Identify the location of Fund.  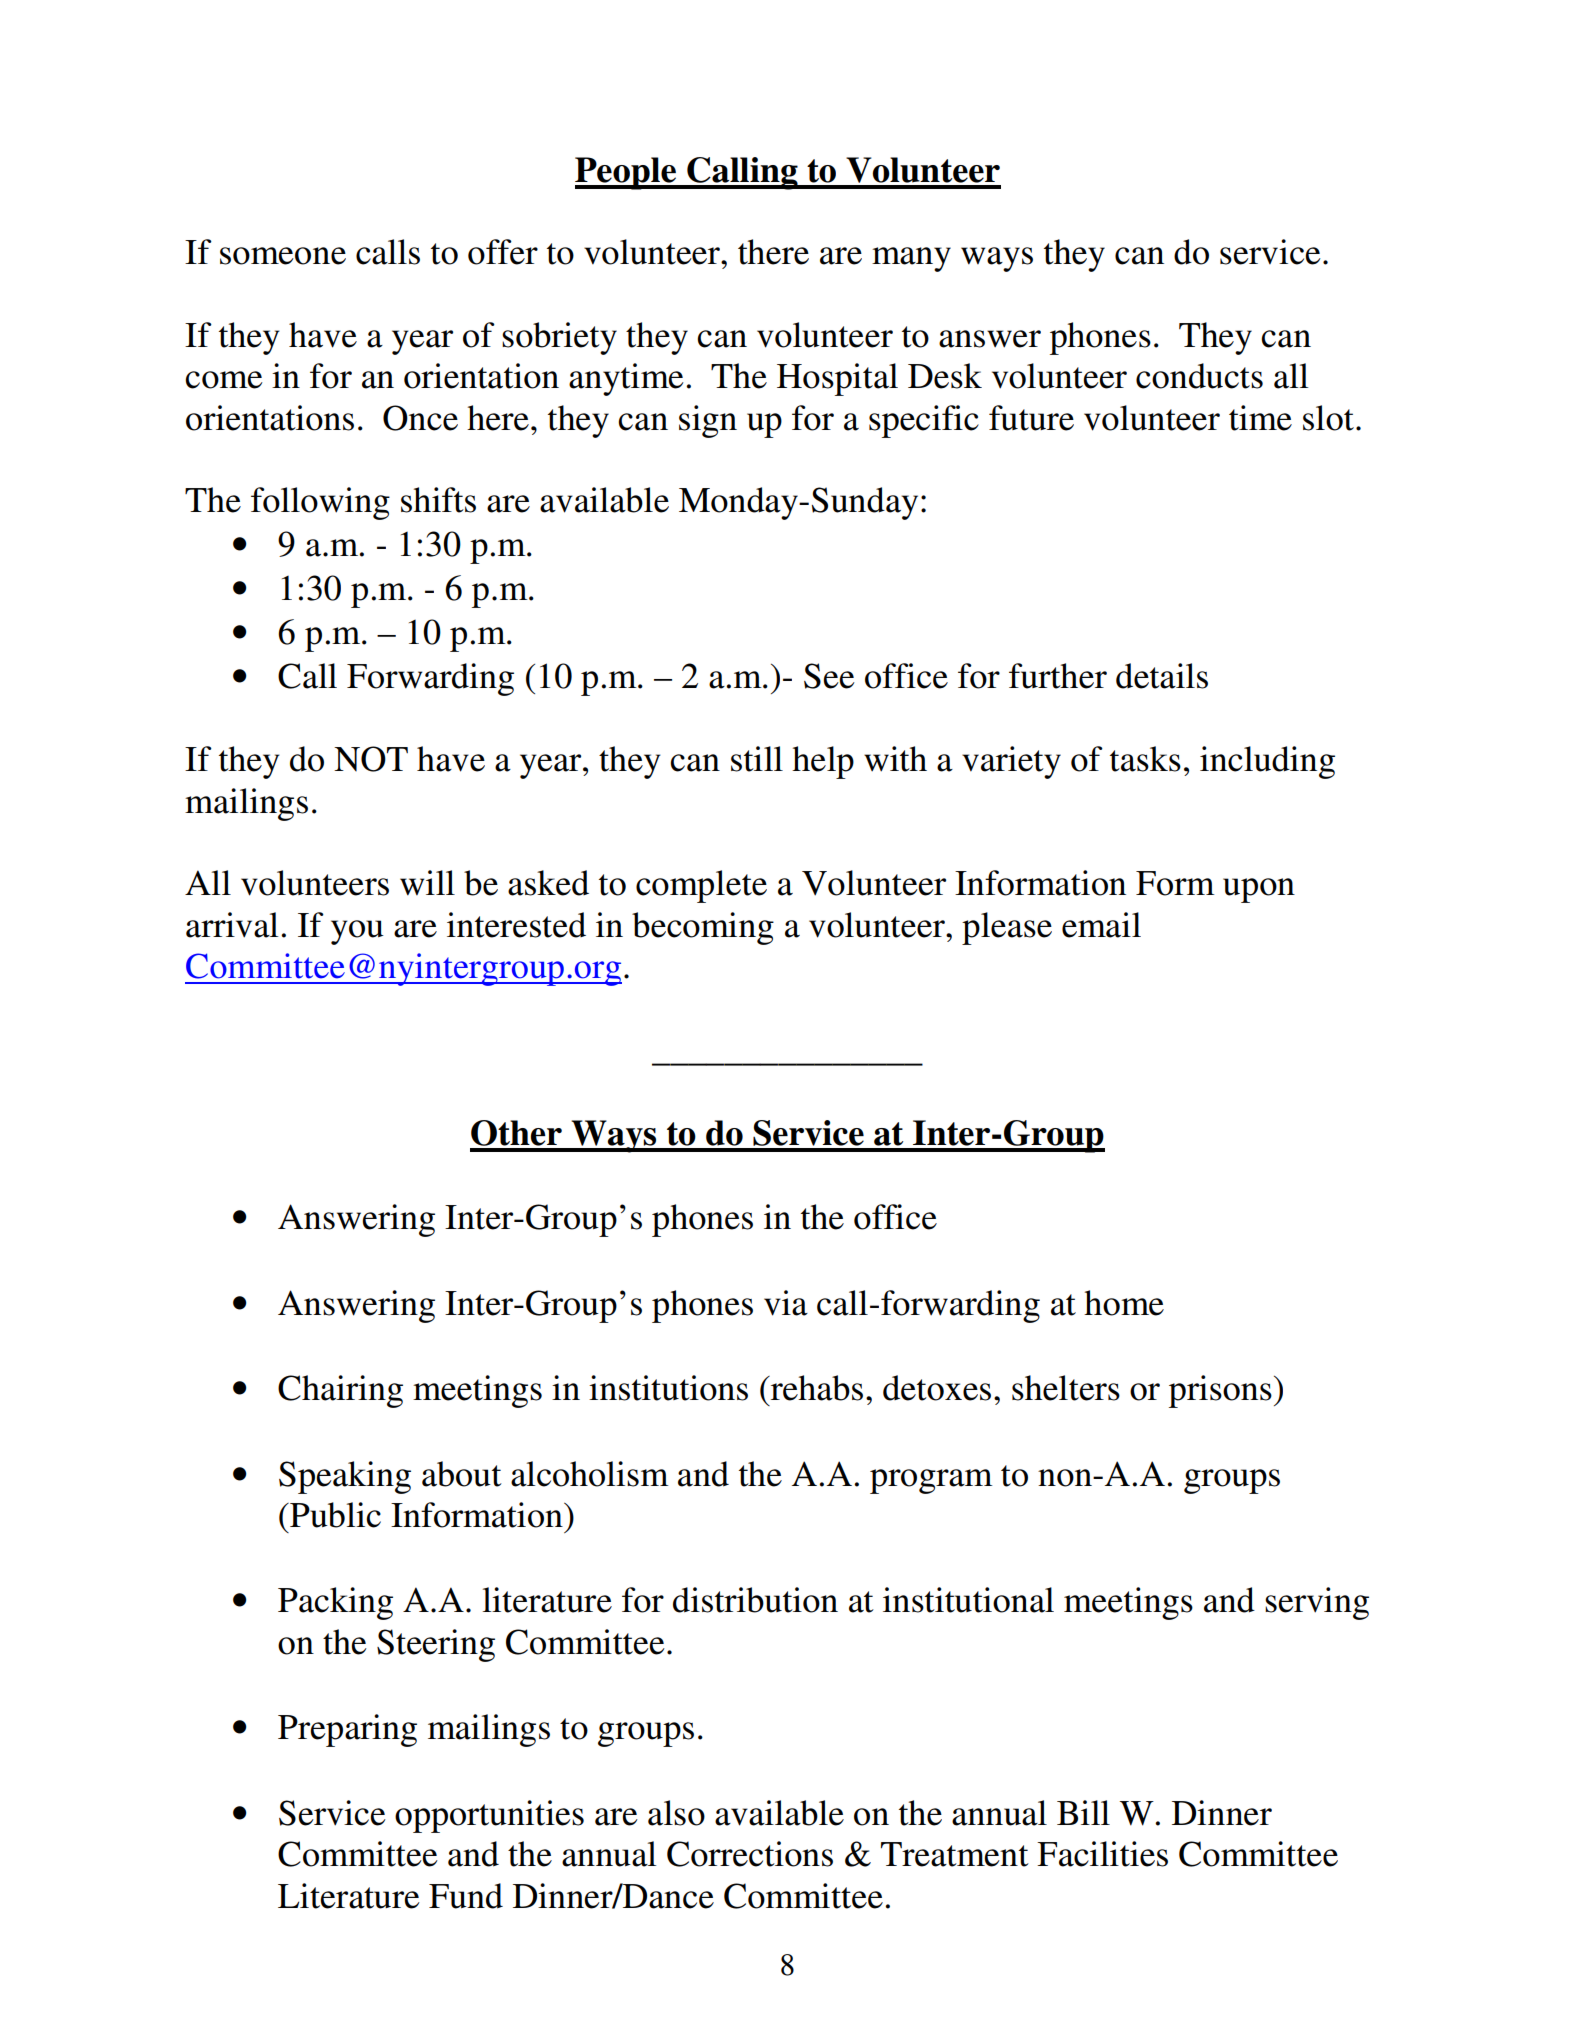
(466, 1896).
